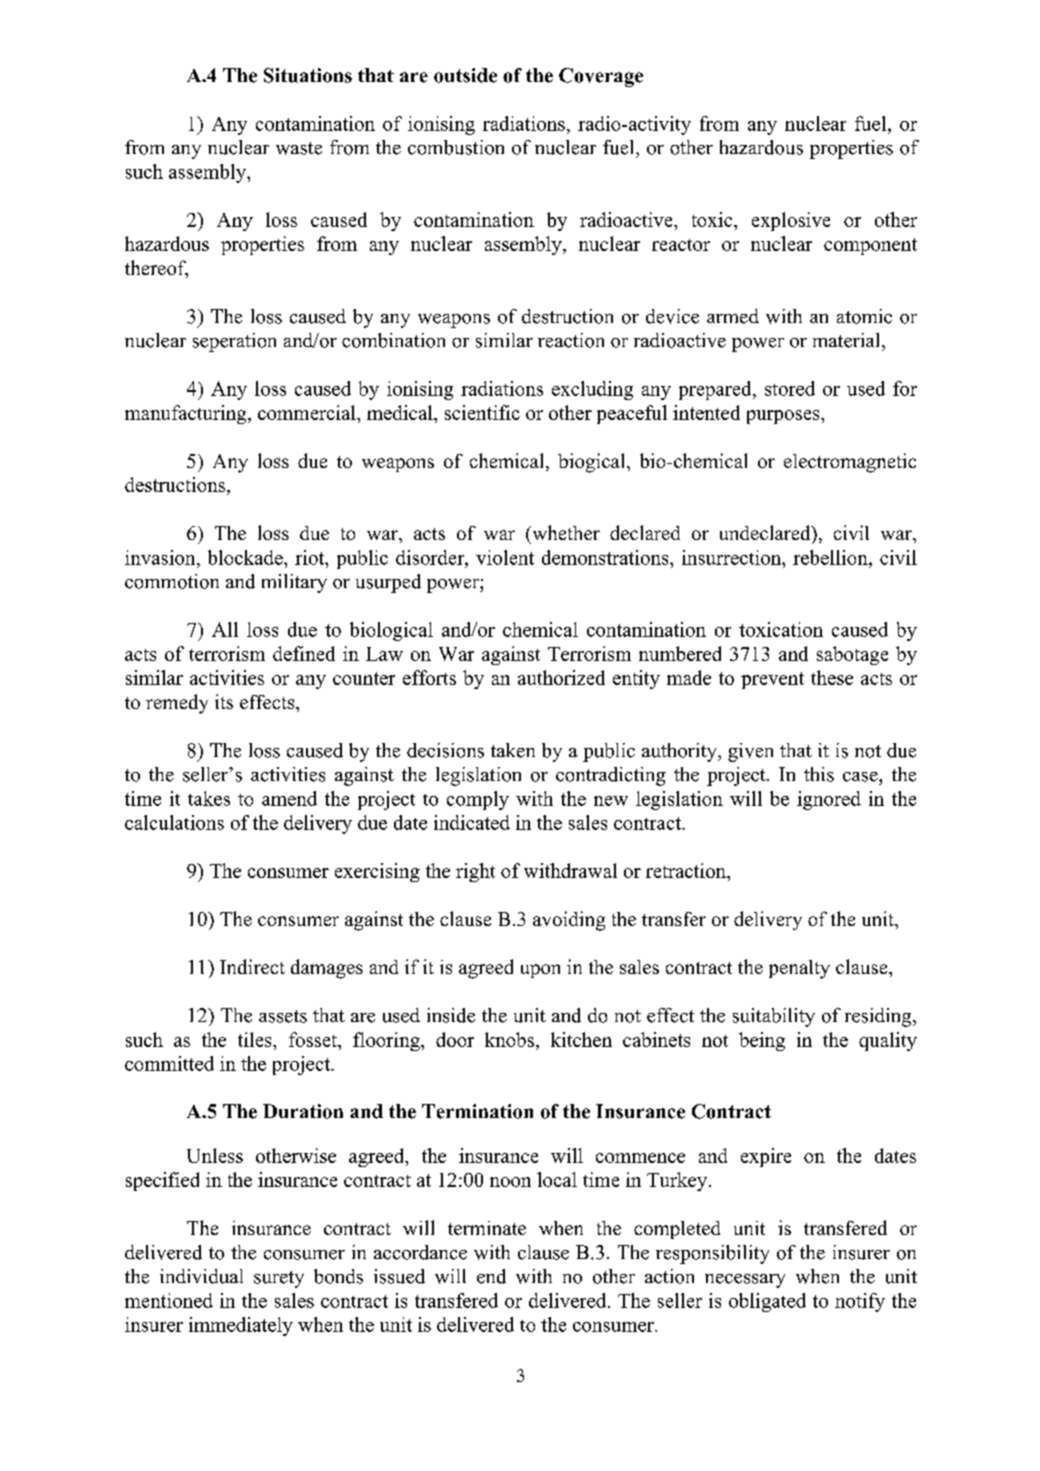 Image resolution: width=1040 pixels, height=1471 pixels. What do you see at coordinates (791, 221) in the screenshot?
I see `explosive` at bounding box center [791, 221].
